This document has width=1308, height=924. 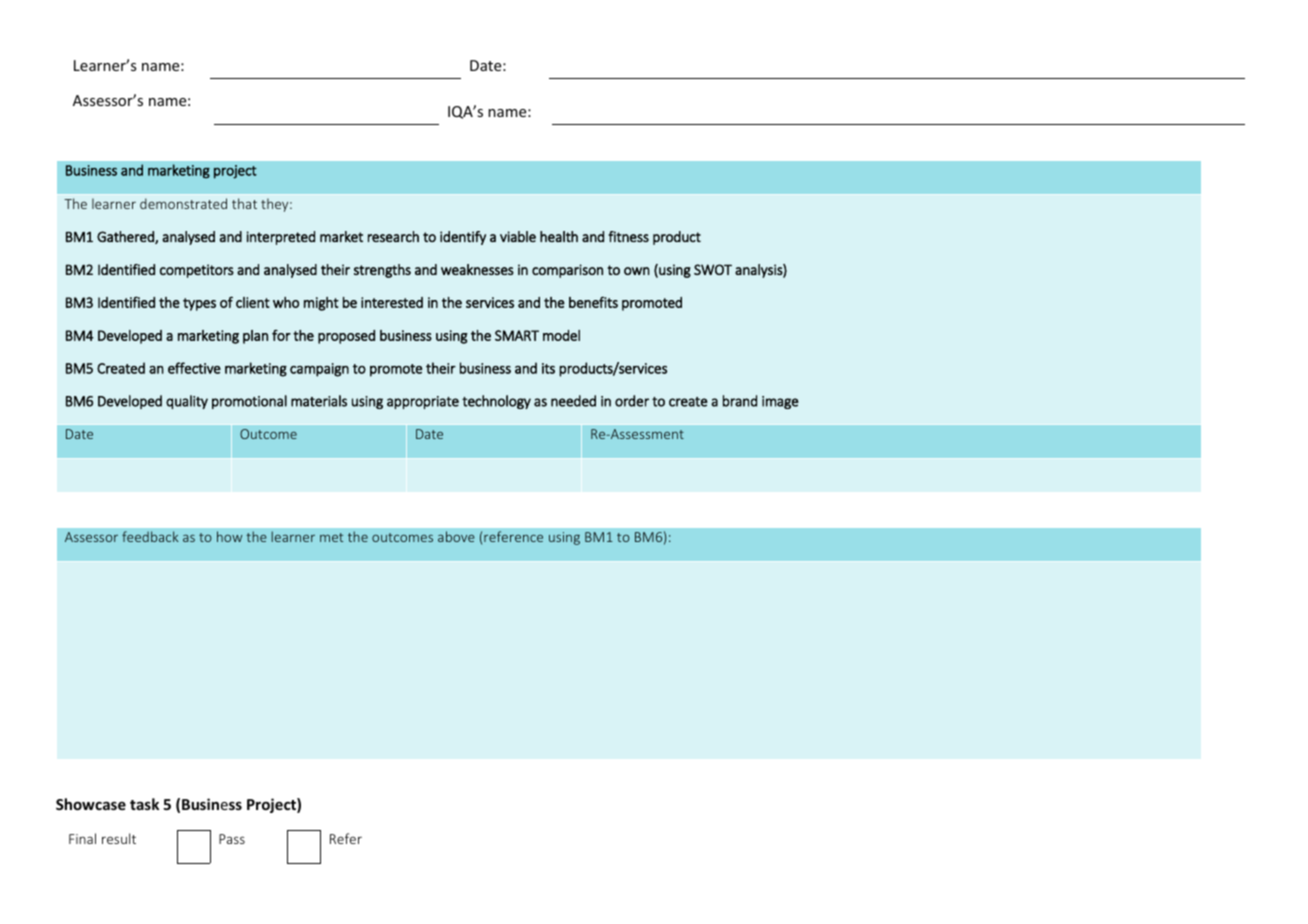 What do you see at coordinates (331, 537) in the document?
I see `met` at bounding box center [331, 537].
